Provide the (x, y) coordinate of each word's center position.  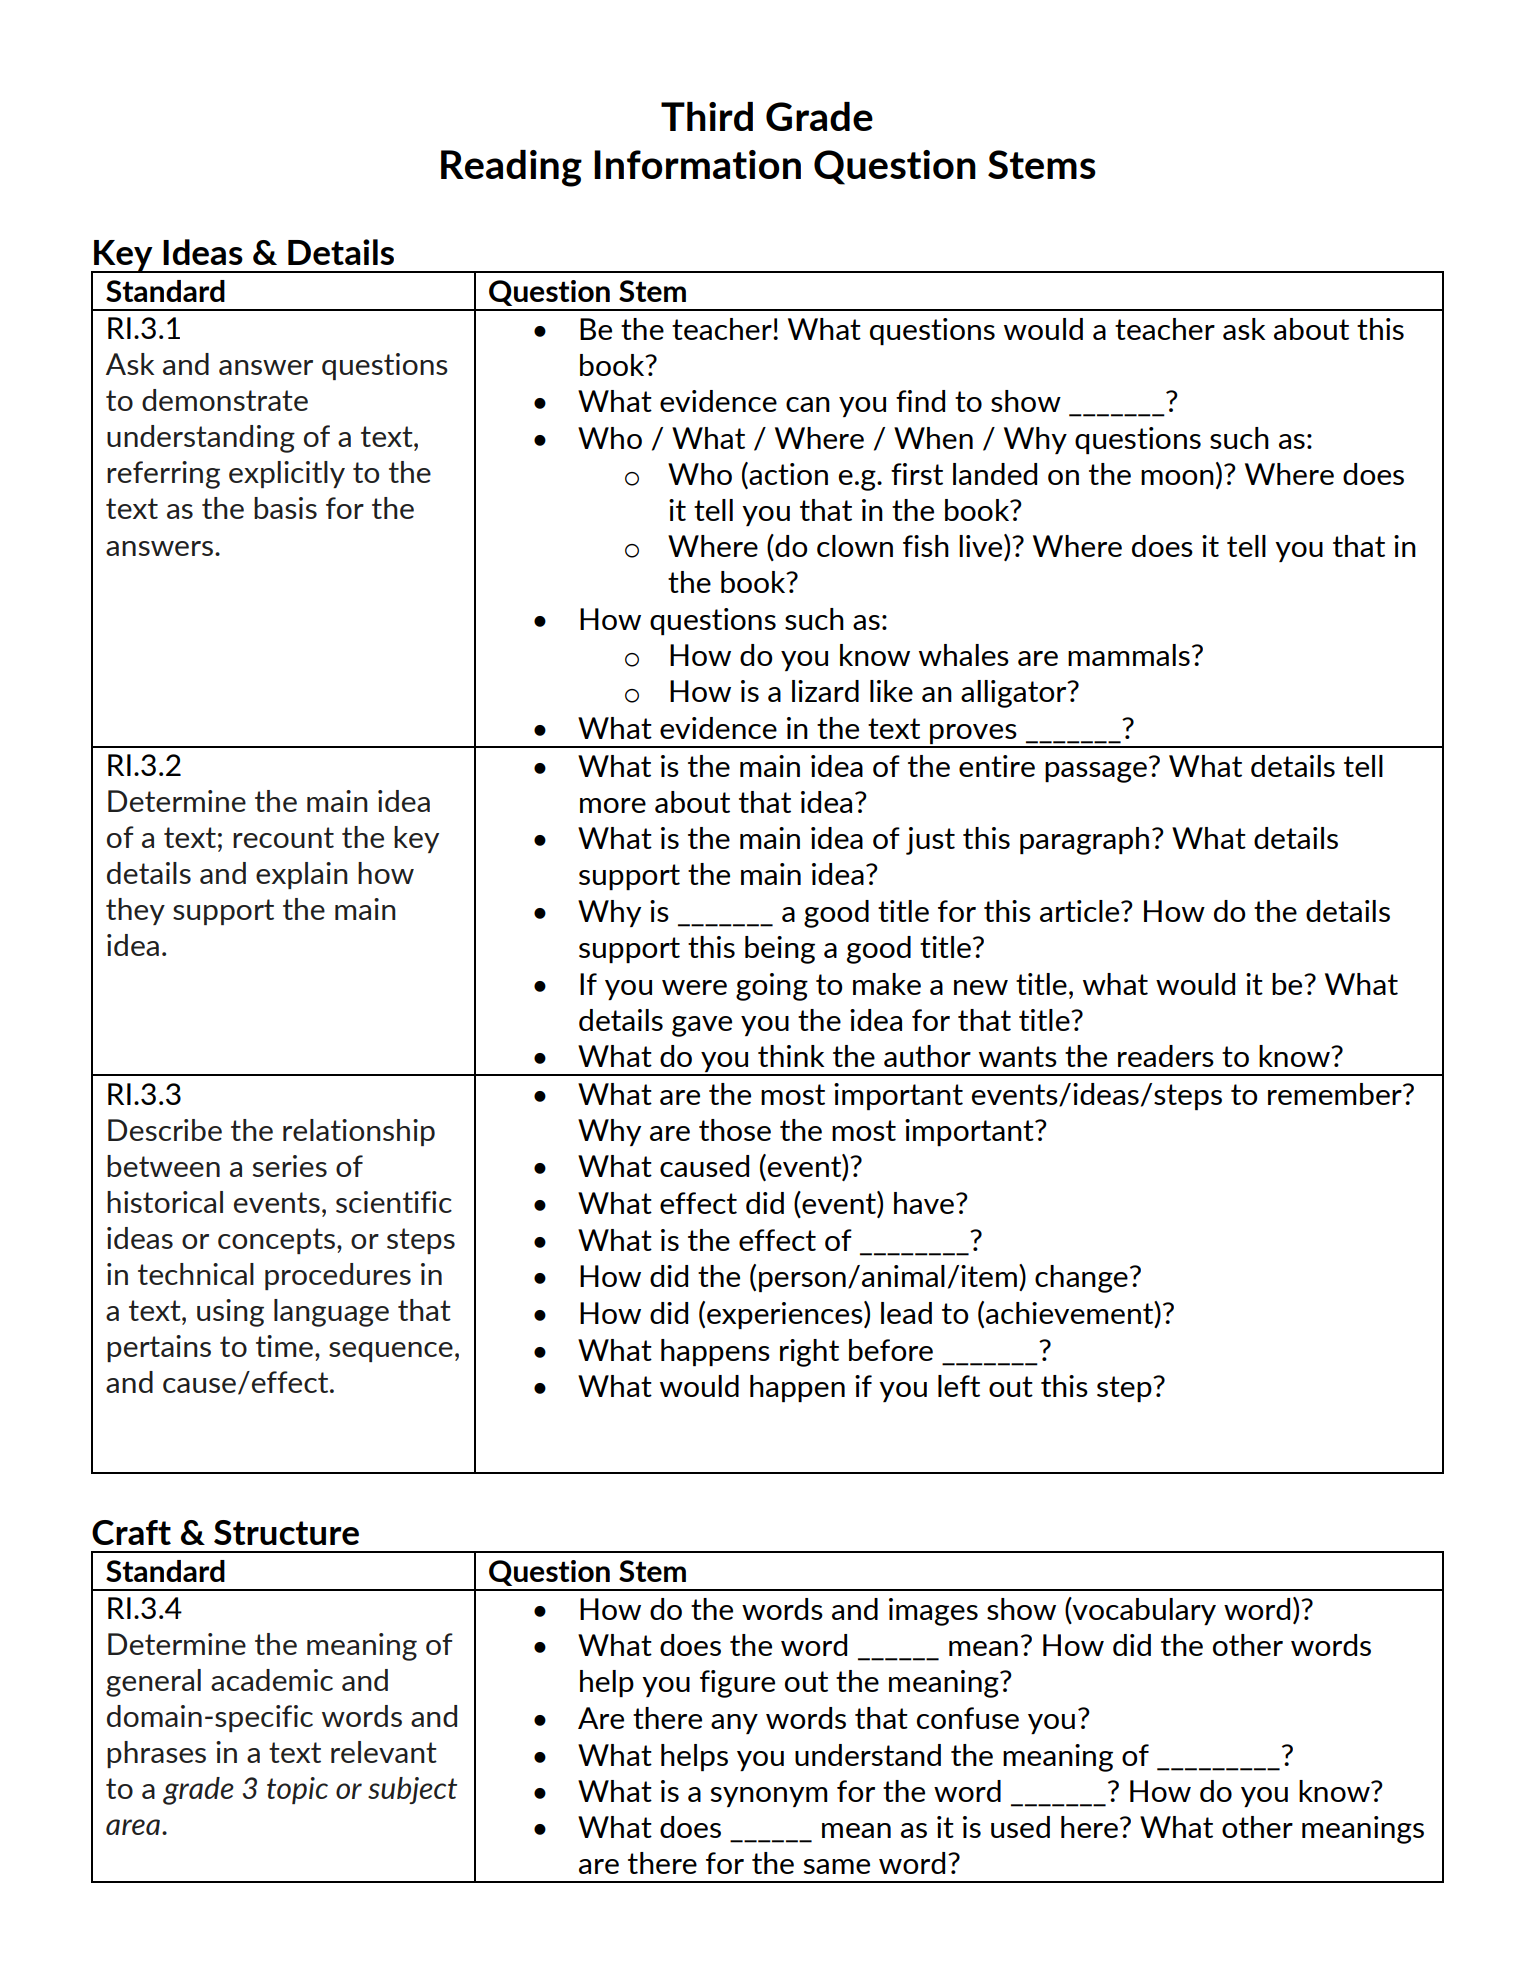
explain (302, 875)
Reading (511, 168)
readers (1166, 1056)
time (284, 1346)
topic (297, 1790)
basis (285, 508)
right (809, 1353)
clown (855, 546)
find (920, 401)
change (1081, 1279)
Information (697, 164)
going (772, 987)
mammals (1129, 655)
